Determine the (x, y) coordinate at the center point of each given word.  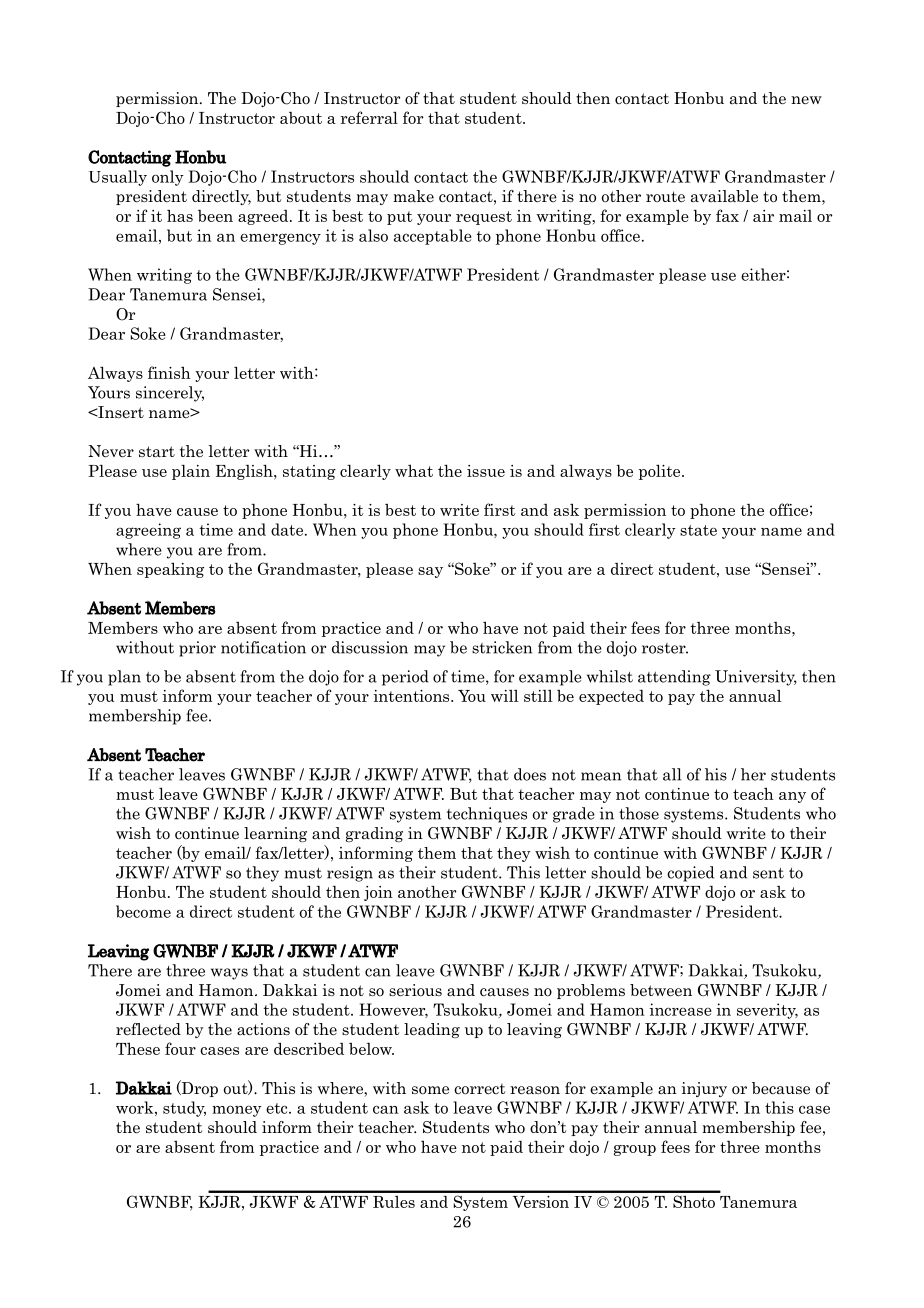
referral (369, 117)
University (756, 678)
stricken (502, 647)
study (184, 1109)
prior (197, 649)
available (724, 196)
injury (704, 1089)
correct (479, 1089)
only (168, 178)
